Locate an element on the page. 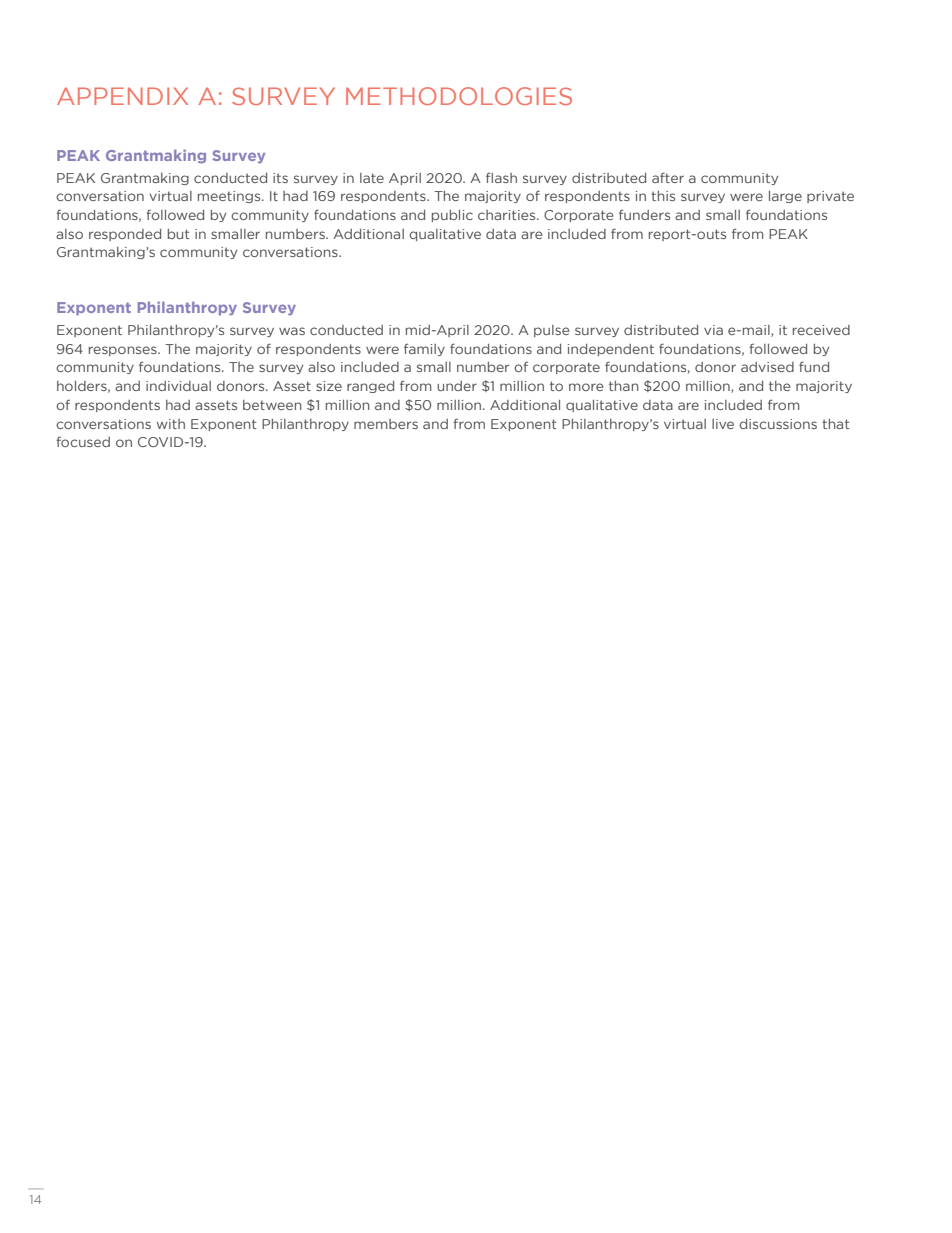 This image has height=1233, width=952. flash is located at coordinates (501, 177).
